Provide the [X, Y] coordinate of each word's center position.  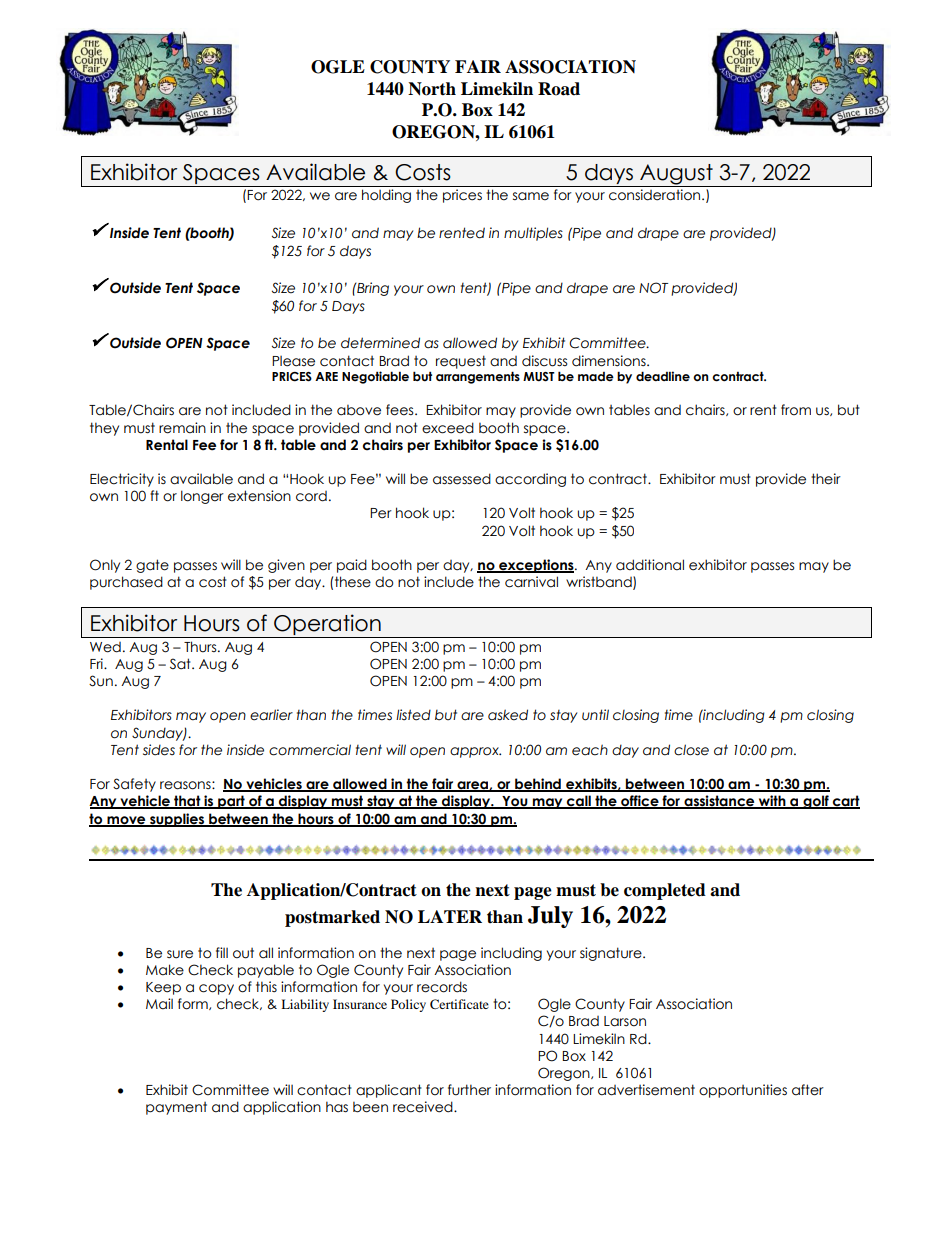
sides [159, 750]
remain [182, 428]
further [469, 1090]
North [432, 89]
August [676, 175]
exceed [448, 428]
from [796, 410]
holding [386, 196]
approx [475, 752]
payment [176, 1108]
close [691, 750]
